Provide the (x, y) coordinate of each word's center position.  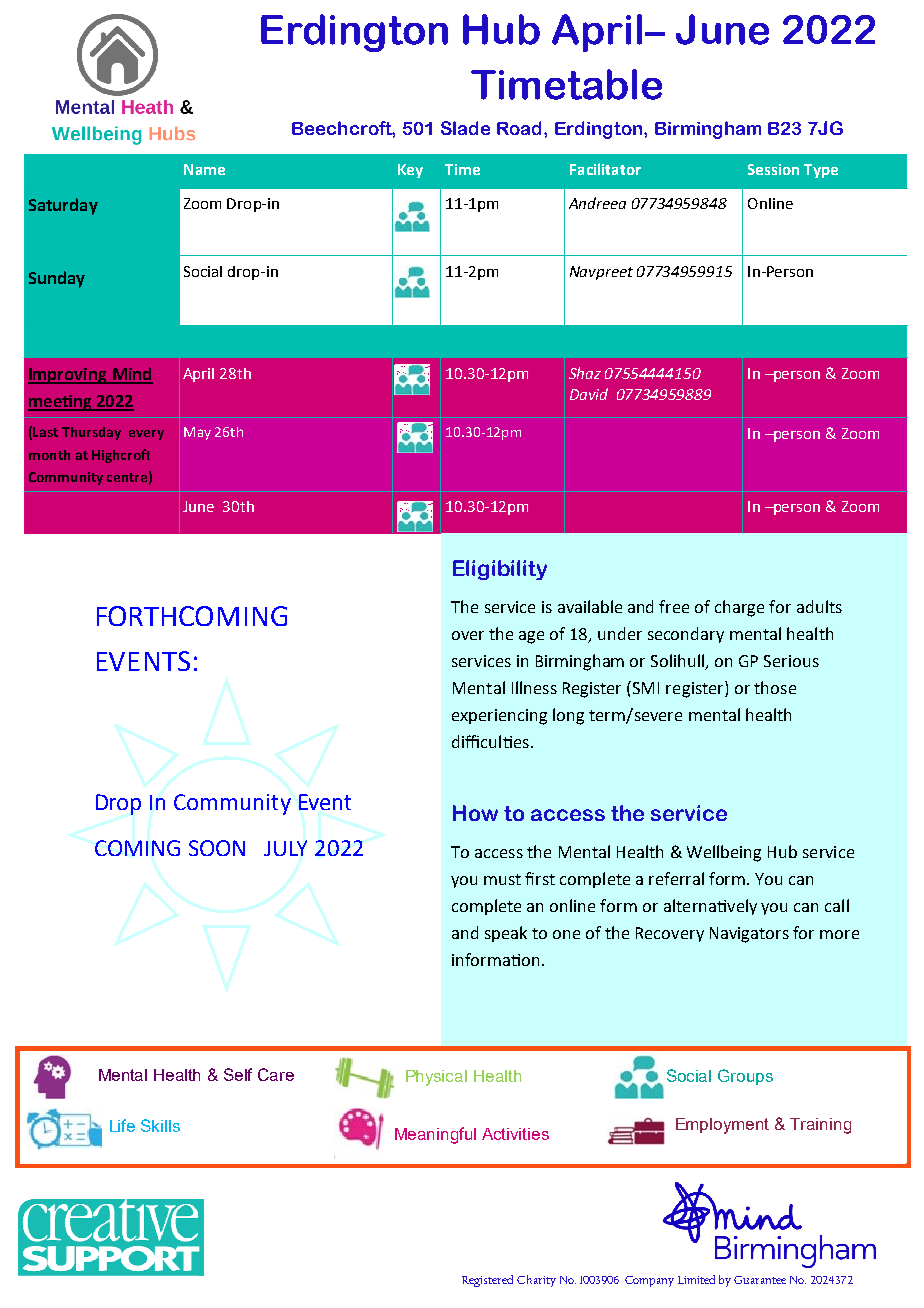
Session (773, 169)
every (146, 435)
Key (410, 171)
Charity (536, 1281)
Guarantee (760, 1280)
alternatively (710, 907)
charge (739, 608)
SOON (217, 848)
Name (204, 169)
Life (122, 1125)
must (502, 879)
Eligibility (500, 570)
